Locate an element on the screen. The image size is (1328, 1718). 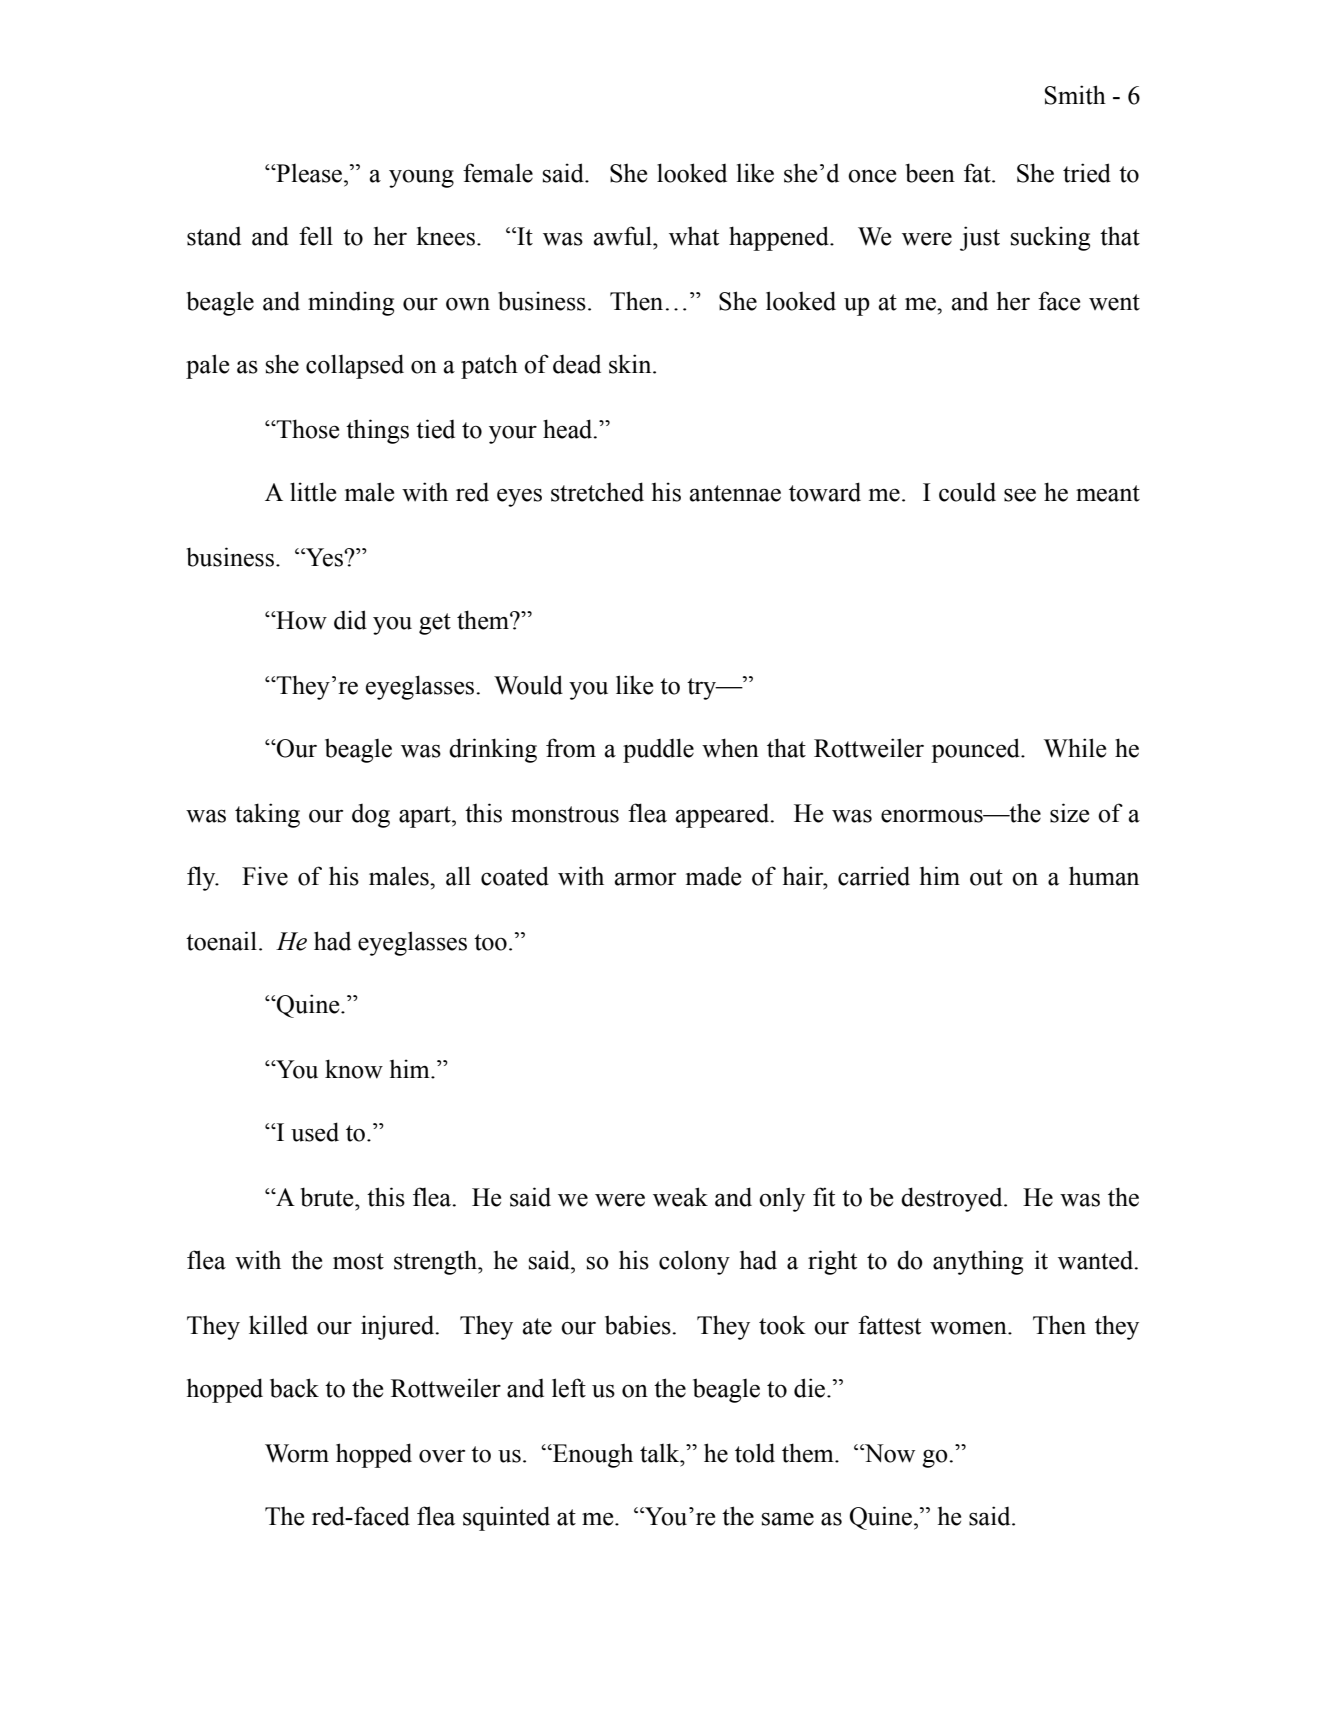
know is located at coordinates (354, 1069).
